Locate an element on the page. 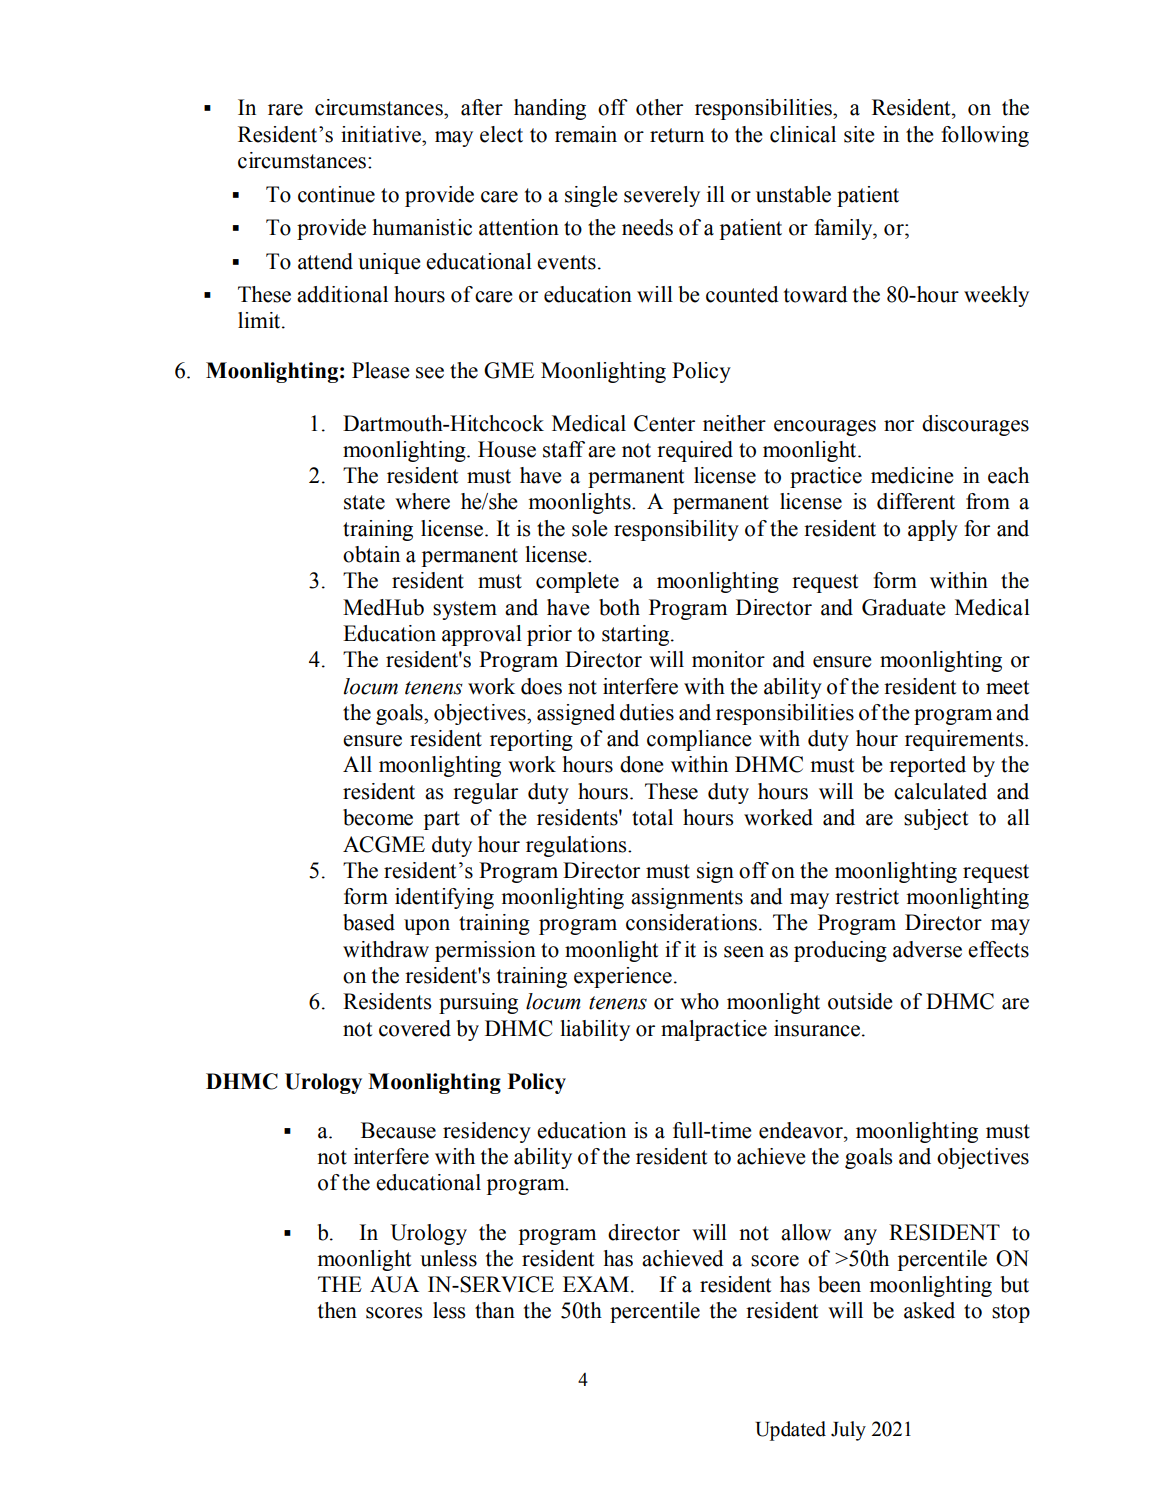  become is located at coordinates (378, 817).
